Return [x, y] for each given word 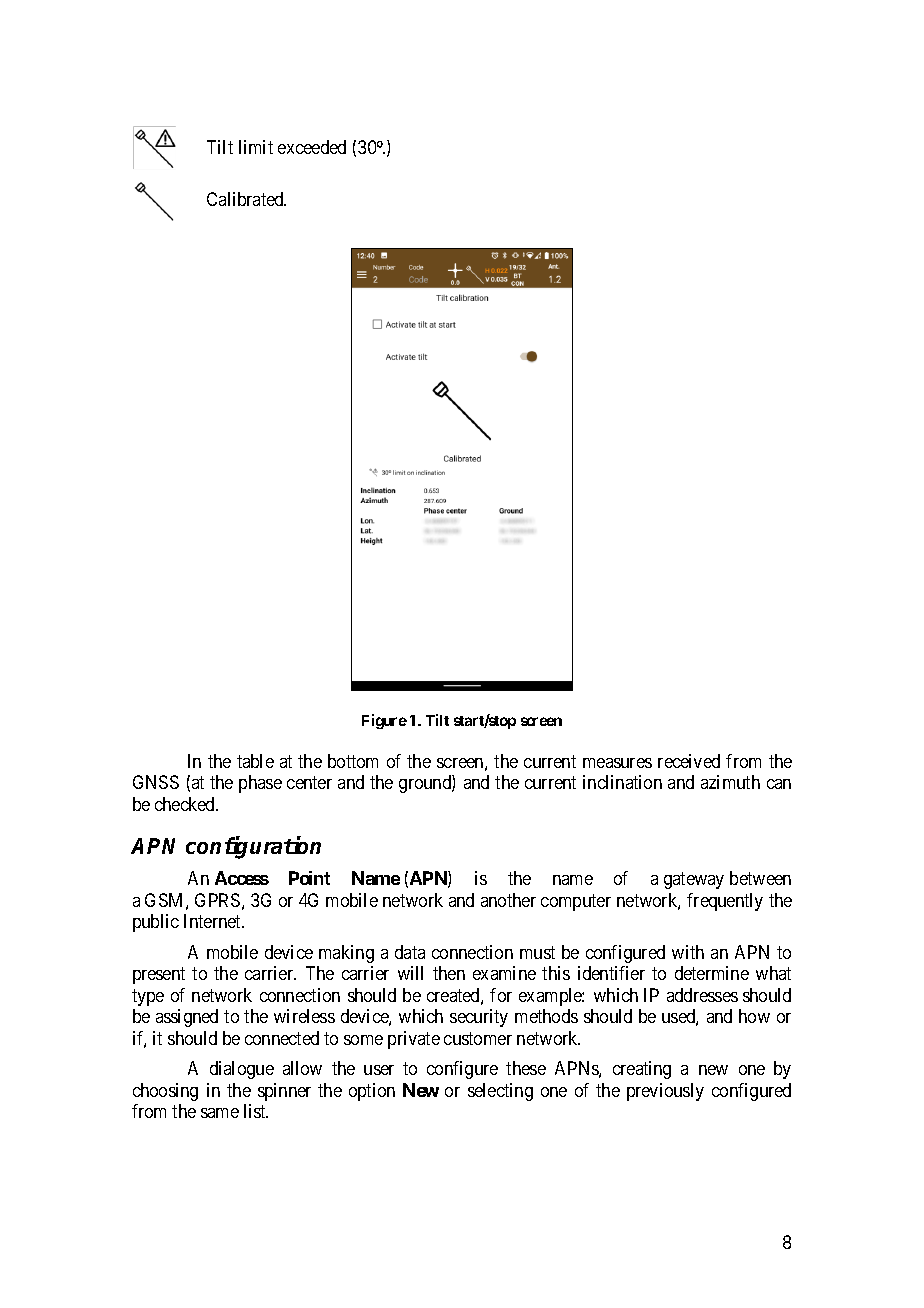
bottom [353, 761]
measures [617, 763]
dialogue [242, 1070]
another [508, 900]
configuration [253, 847]
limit [256, 147]
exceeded [312, 147]
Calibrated [246, 199]
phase [260, 784]
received [689, 761]
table [255, 761]
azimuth [730, 782]
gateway [694, 880]
